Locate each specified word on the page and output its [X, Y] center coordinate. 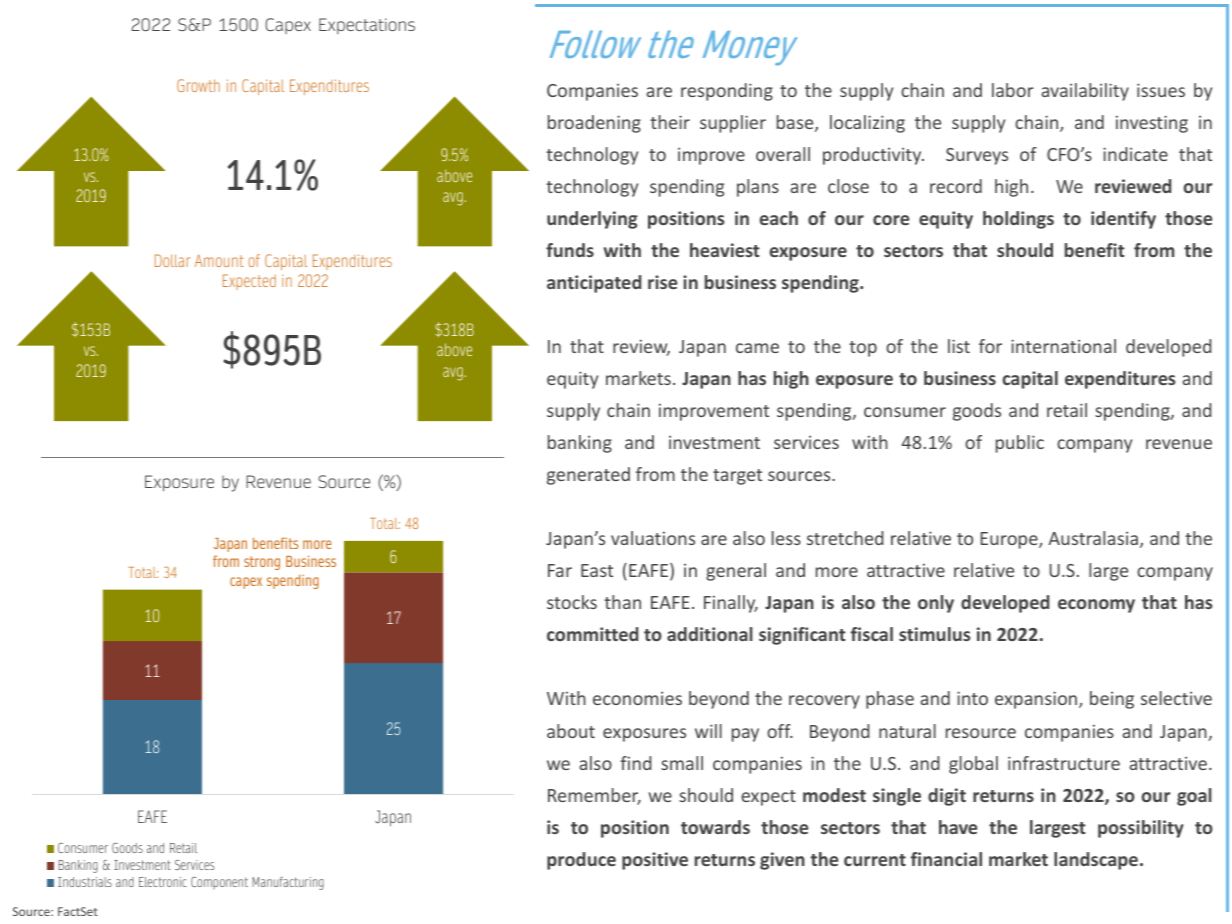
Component [219, 883]
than [622, 602]
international [1063, 346]
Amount [219, 260]
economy [1096, 606]
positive [655, 861]
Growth [198, 85]
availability [1085, 92]
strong [262, 563]
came [757, 348]
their [670, 122]
